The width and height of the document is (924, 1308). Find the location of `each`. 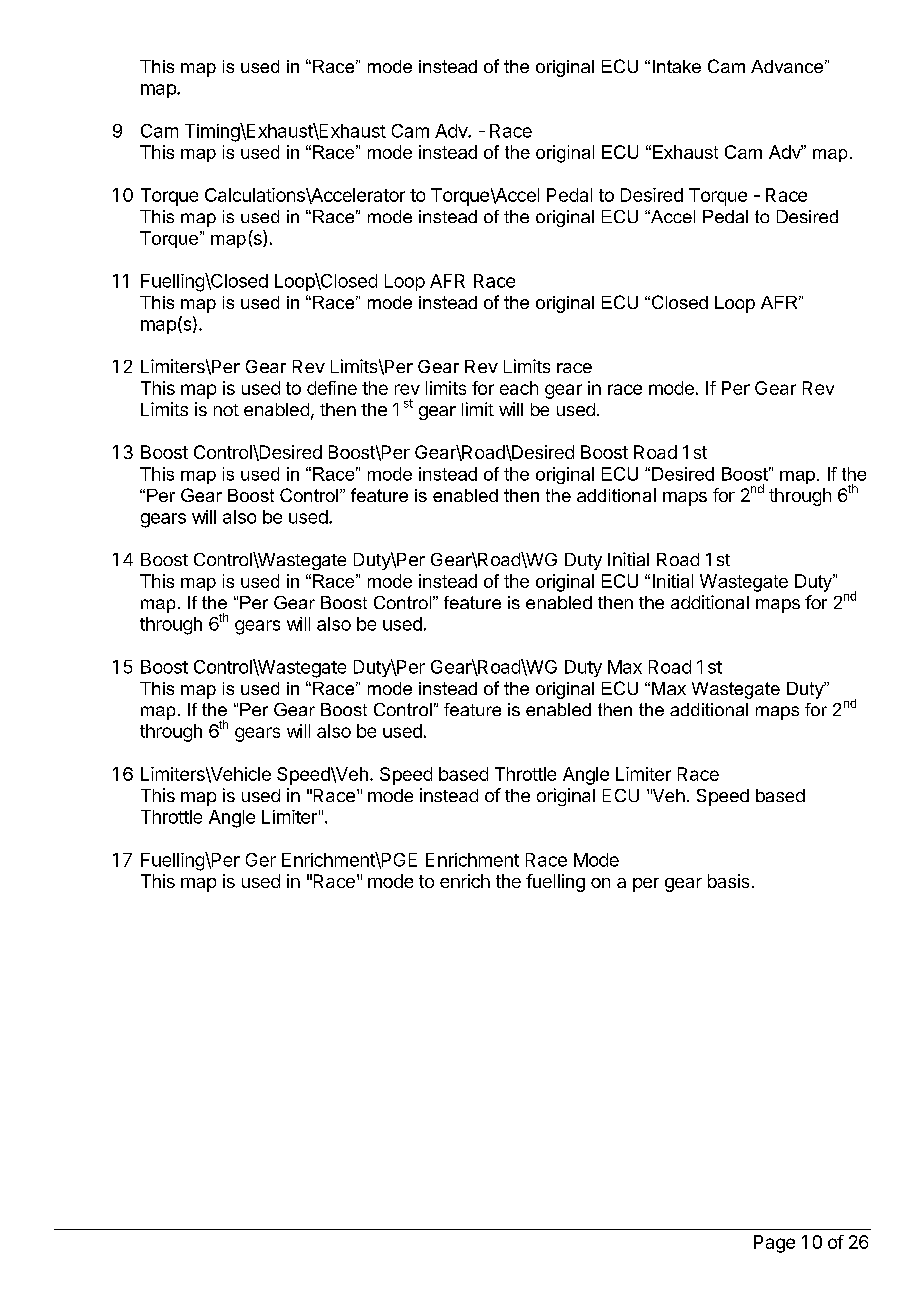

each is located at coordinates (519, 388).
